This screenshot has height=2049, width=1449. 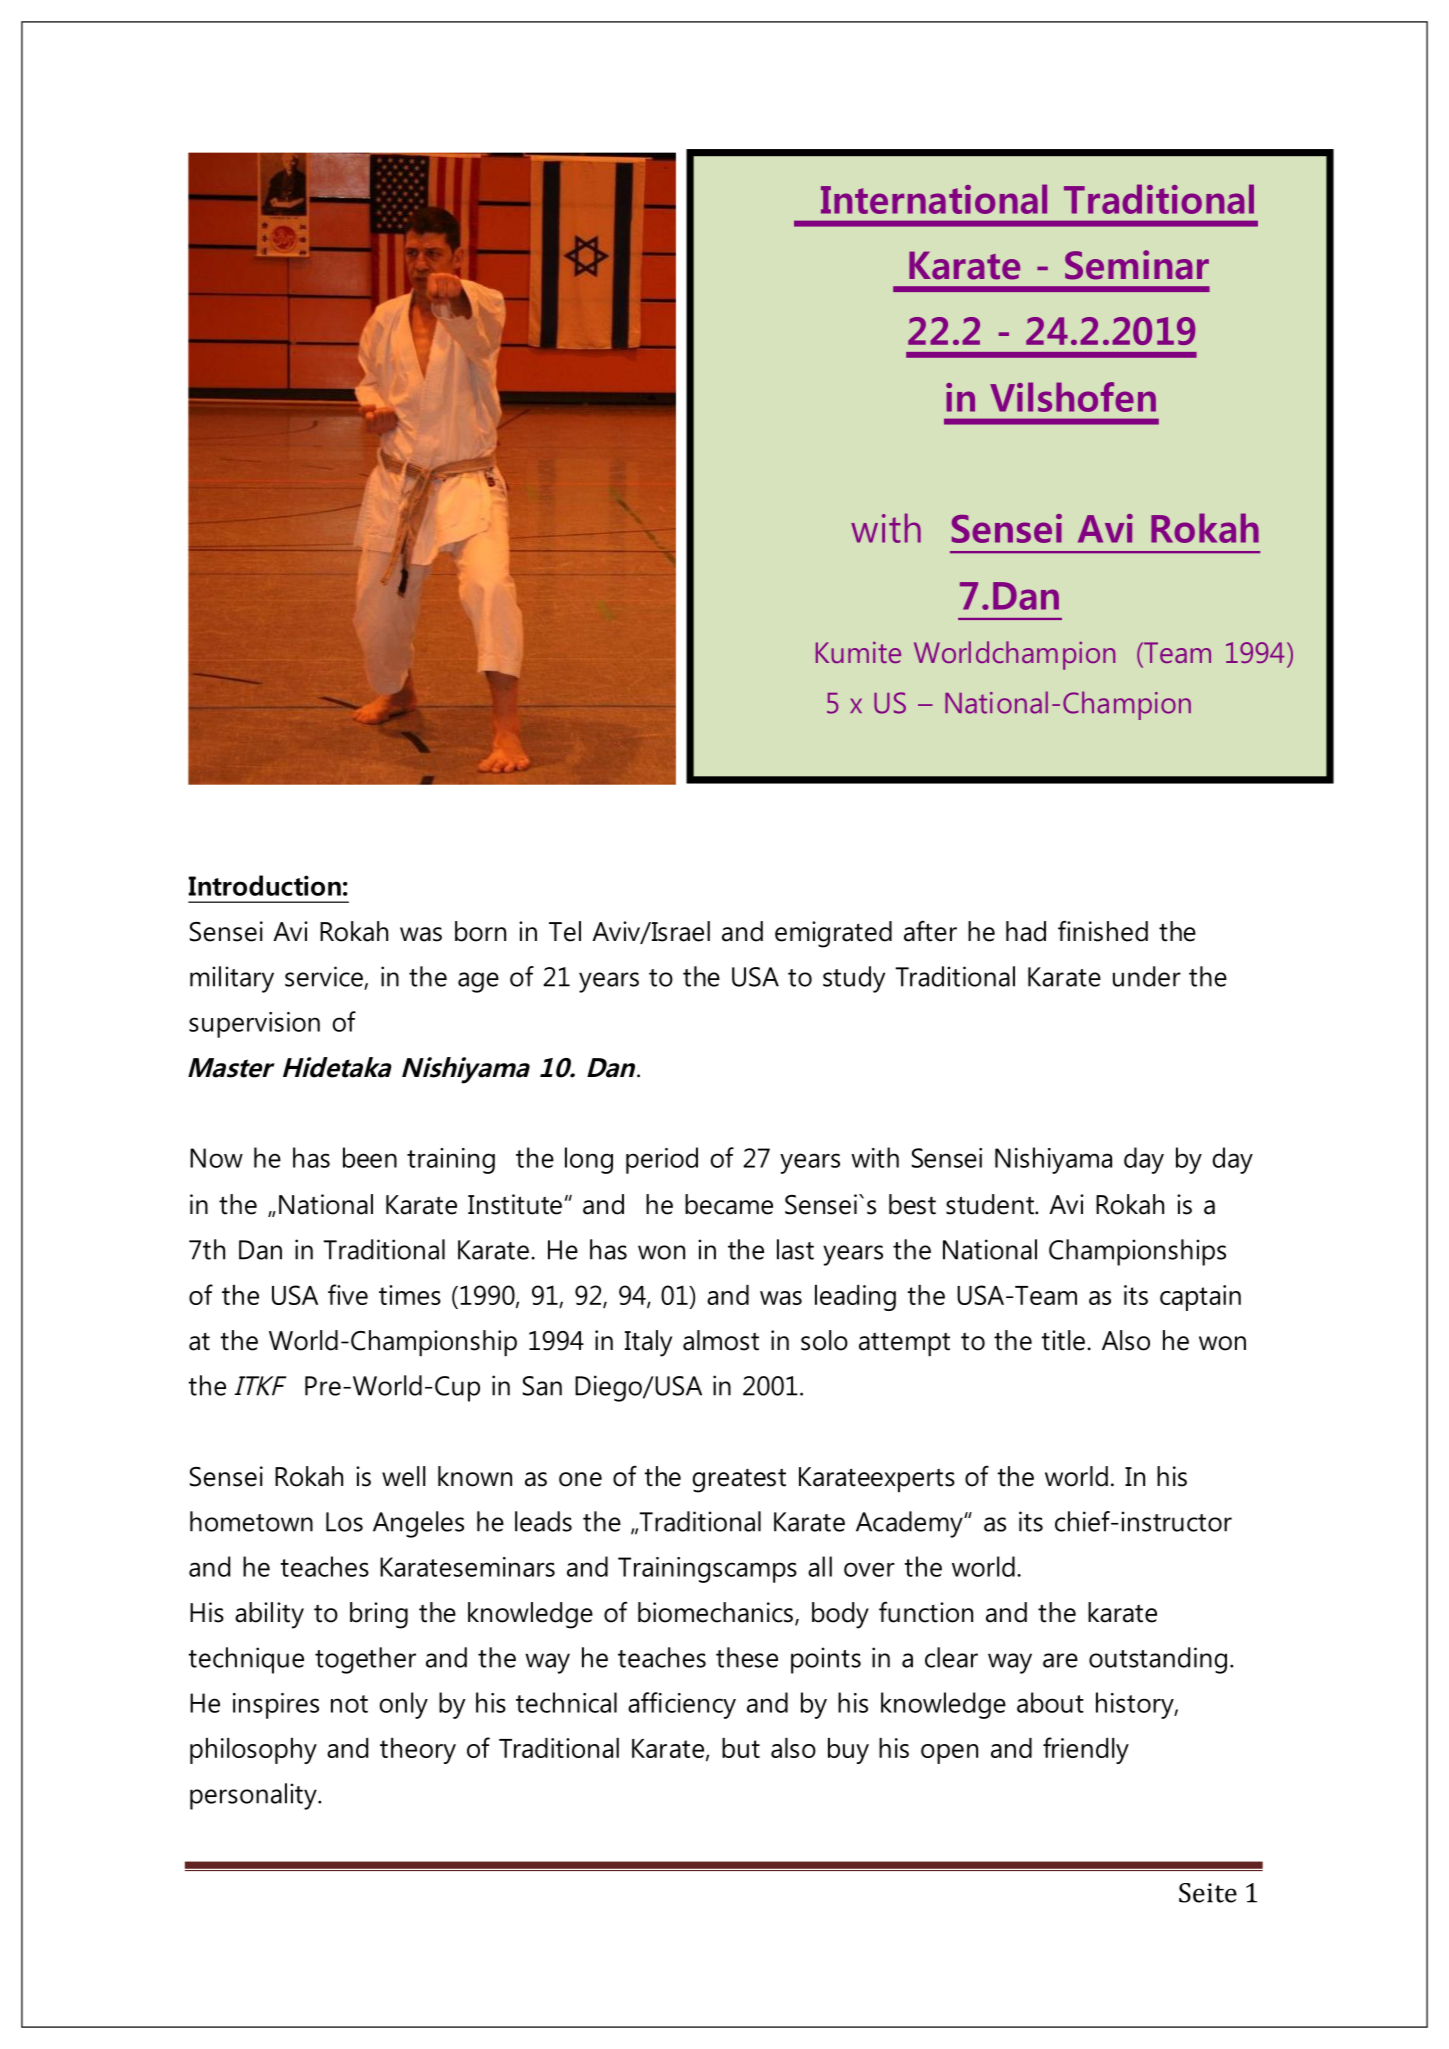 What do you see at coordinates (370, 1157) in the screenshot?
I see `been` at bounding box center [370, 1157].
